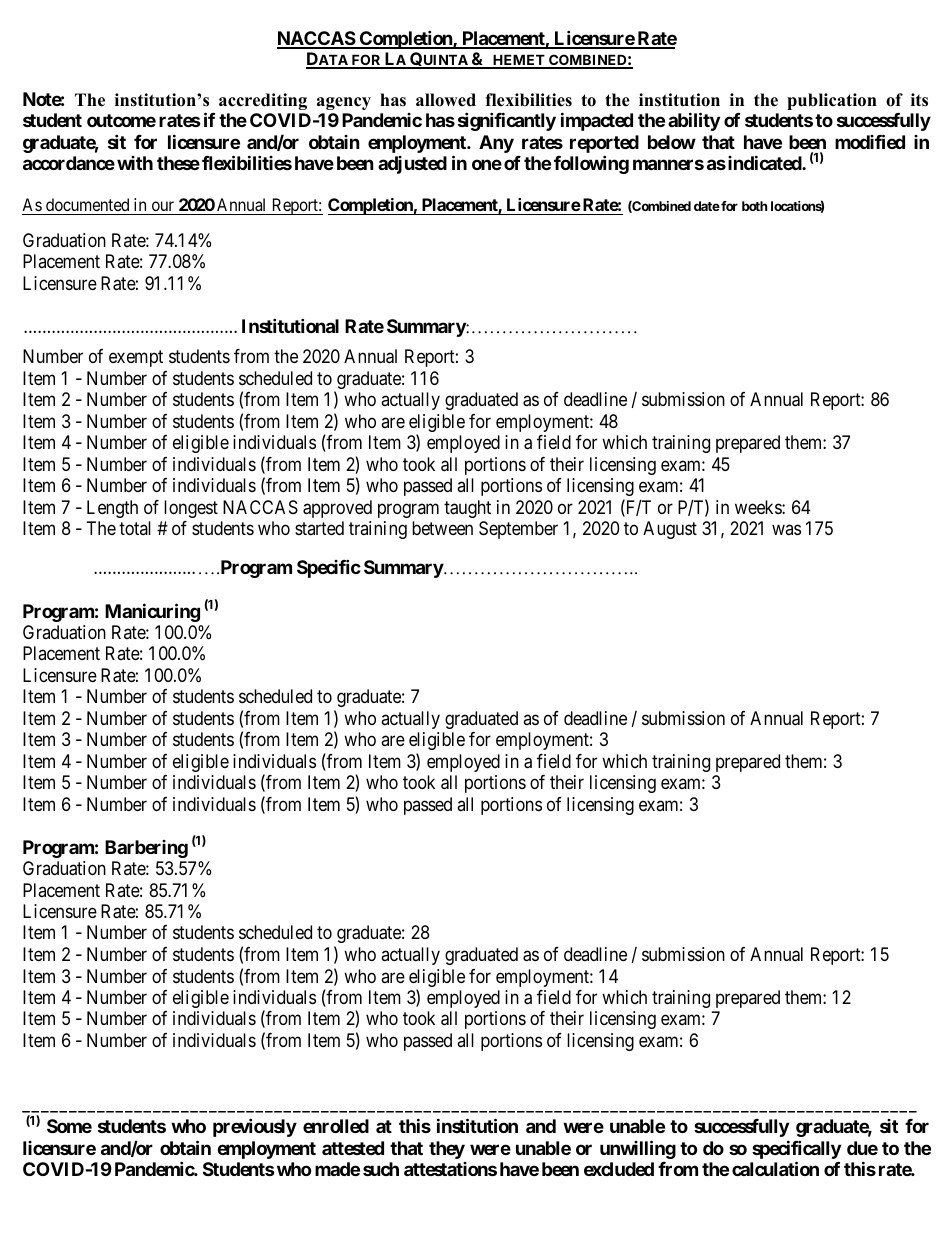 The height and width of the page is (1233, 952). Describe the element at coordinates (507, 121) in the page. I see `significantly` at that location.
